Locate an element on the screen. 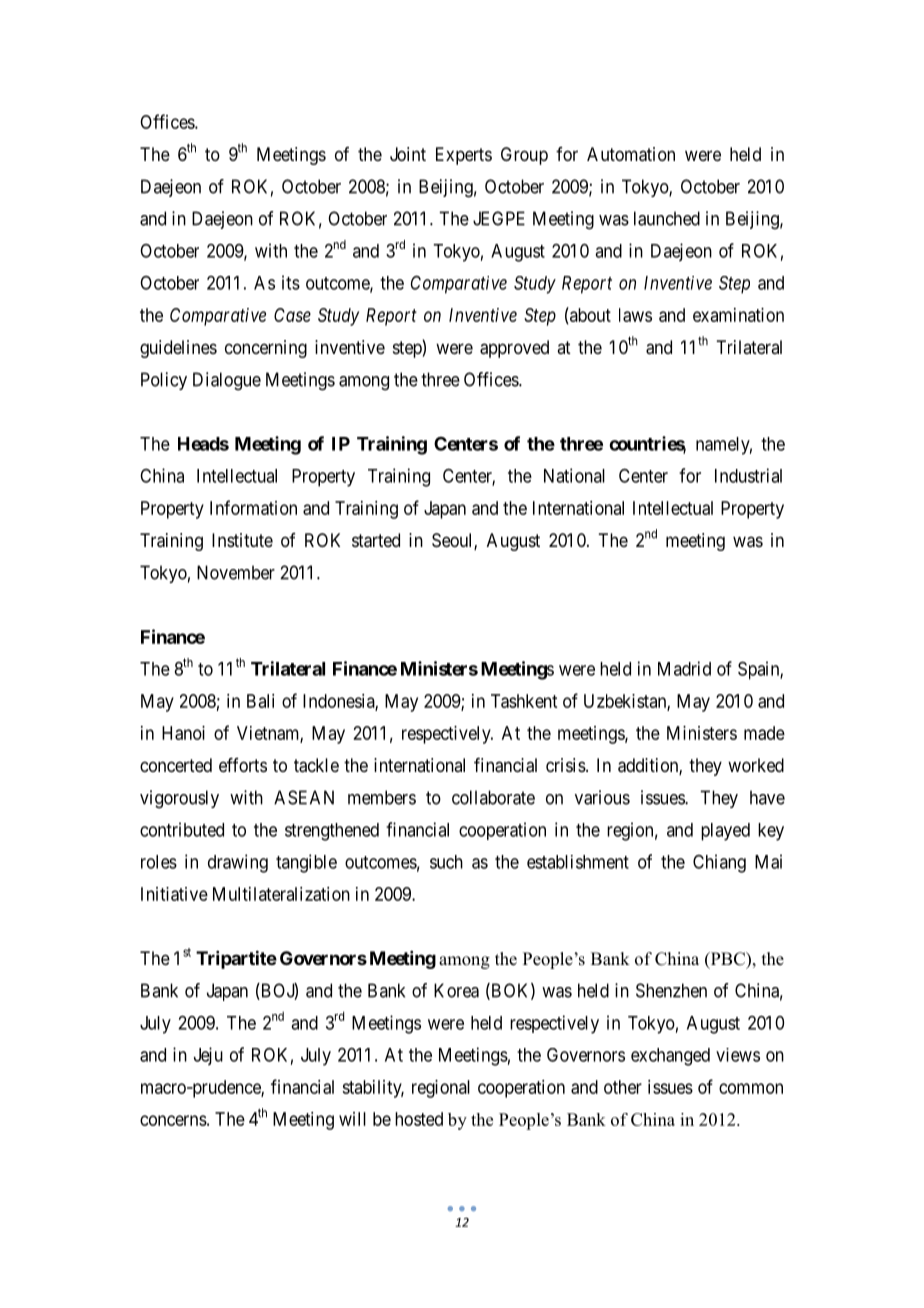 The image size is (924, 1308). efforts is located at coordinates (243, 765).
